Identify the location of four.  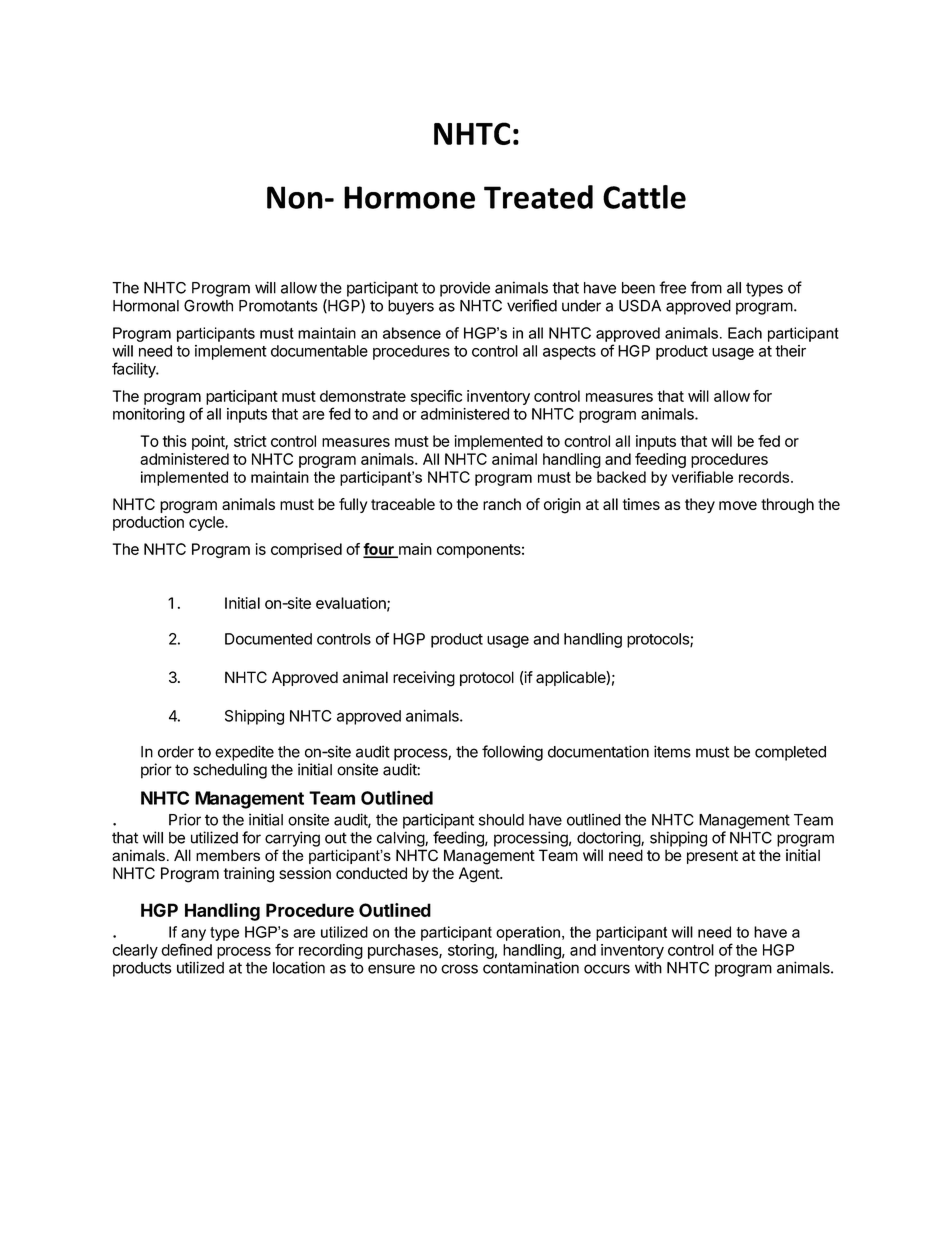
(379, 550).
